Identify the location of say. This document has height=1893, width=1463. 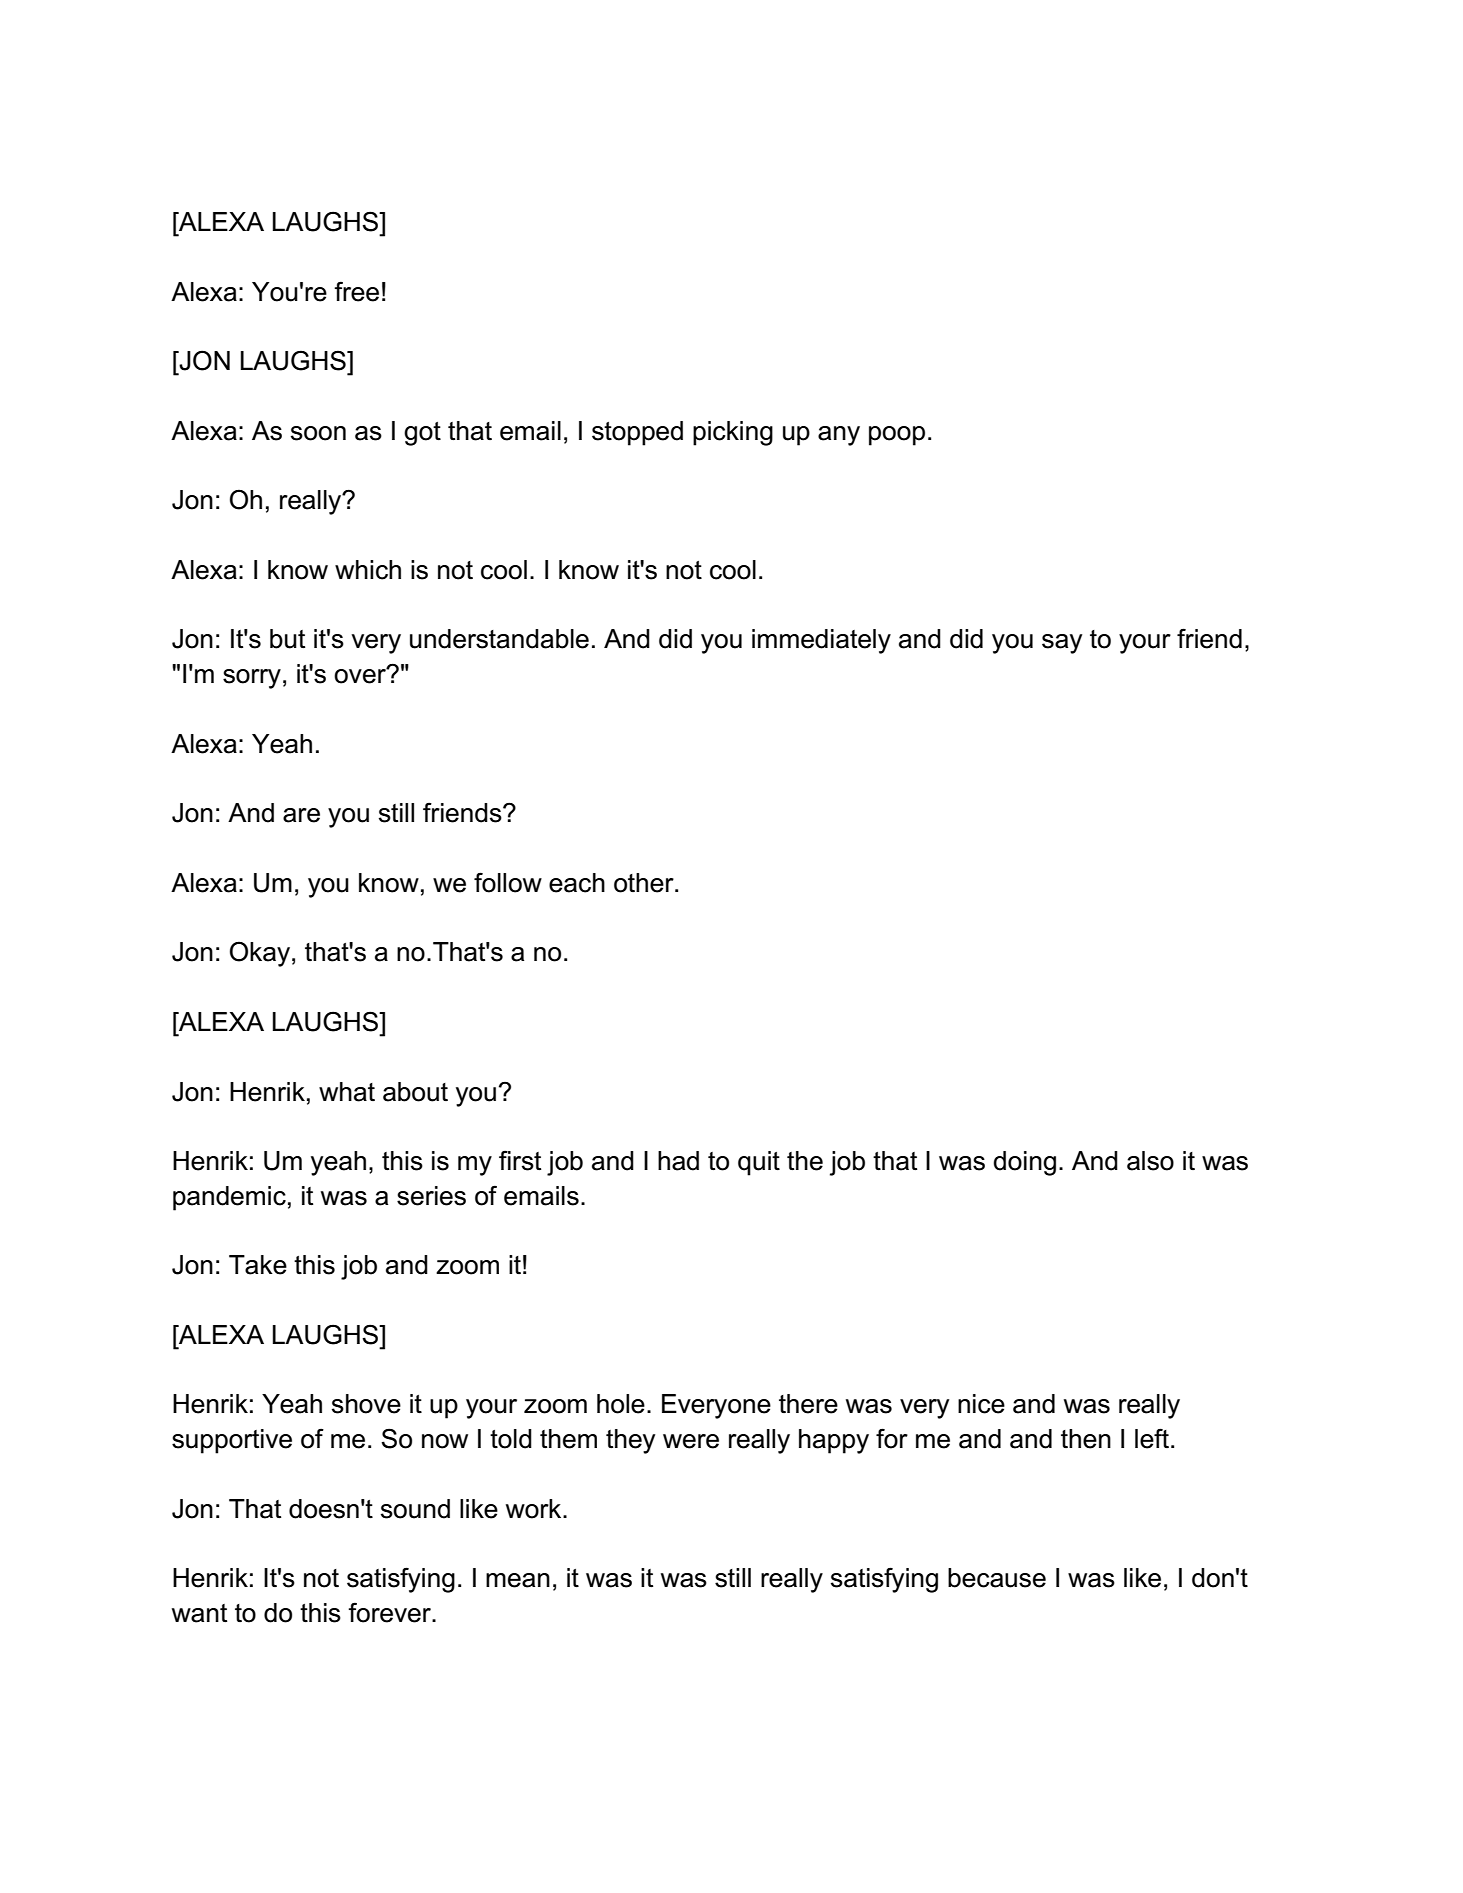
(1062, 644).
